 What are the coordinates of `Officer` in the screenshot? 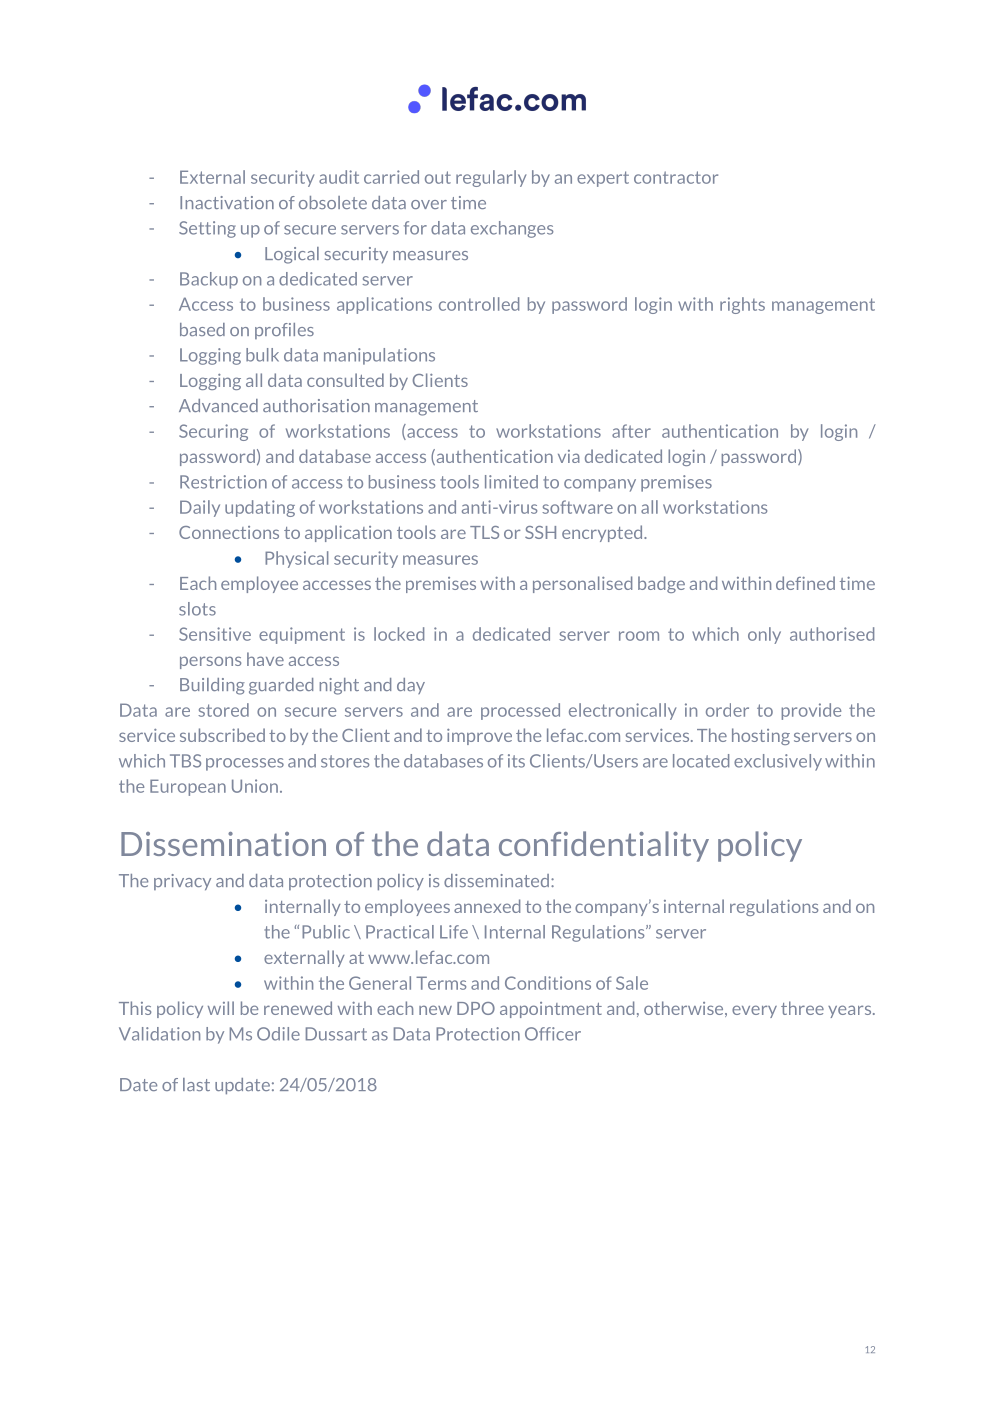 It's located at (553, 1034).
